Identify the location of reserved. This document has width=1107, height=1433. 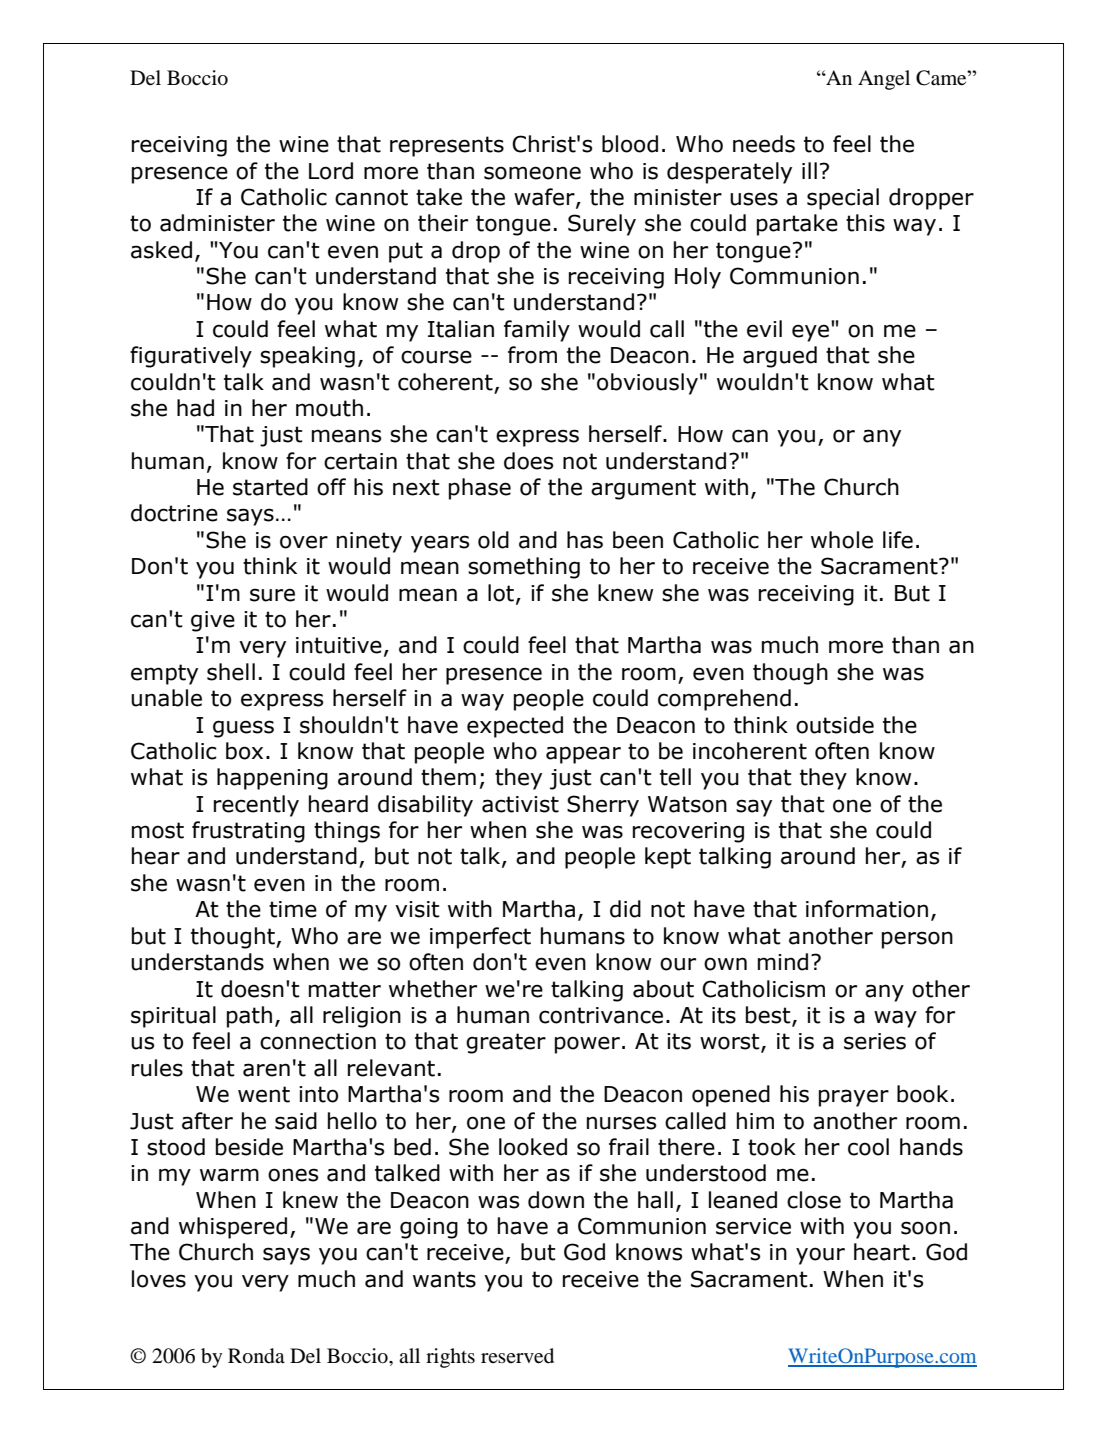
(517, 1356).
